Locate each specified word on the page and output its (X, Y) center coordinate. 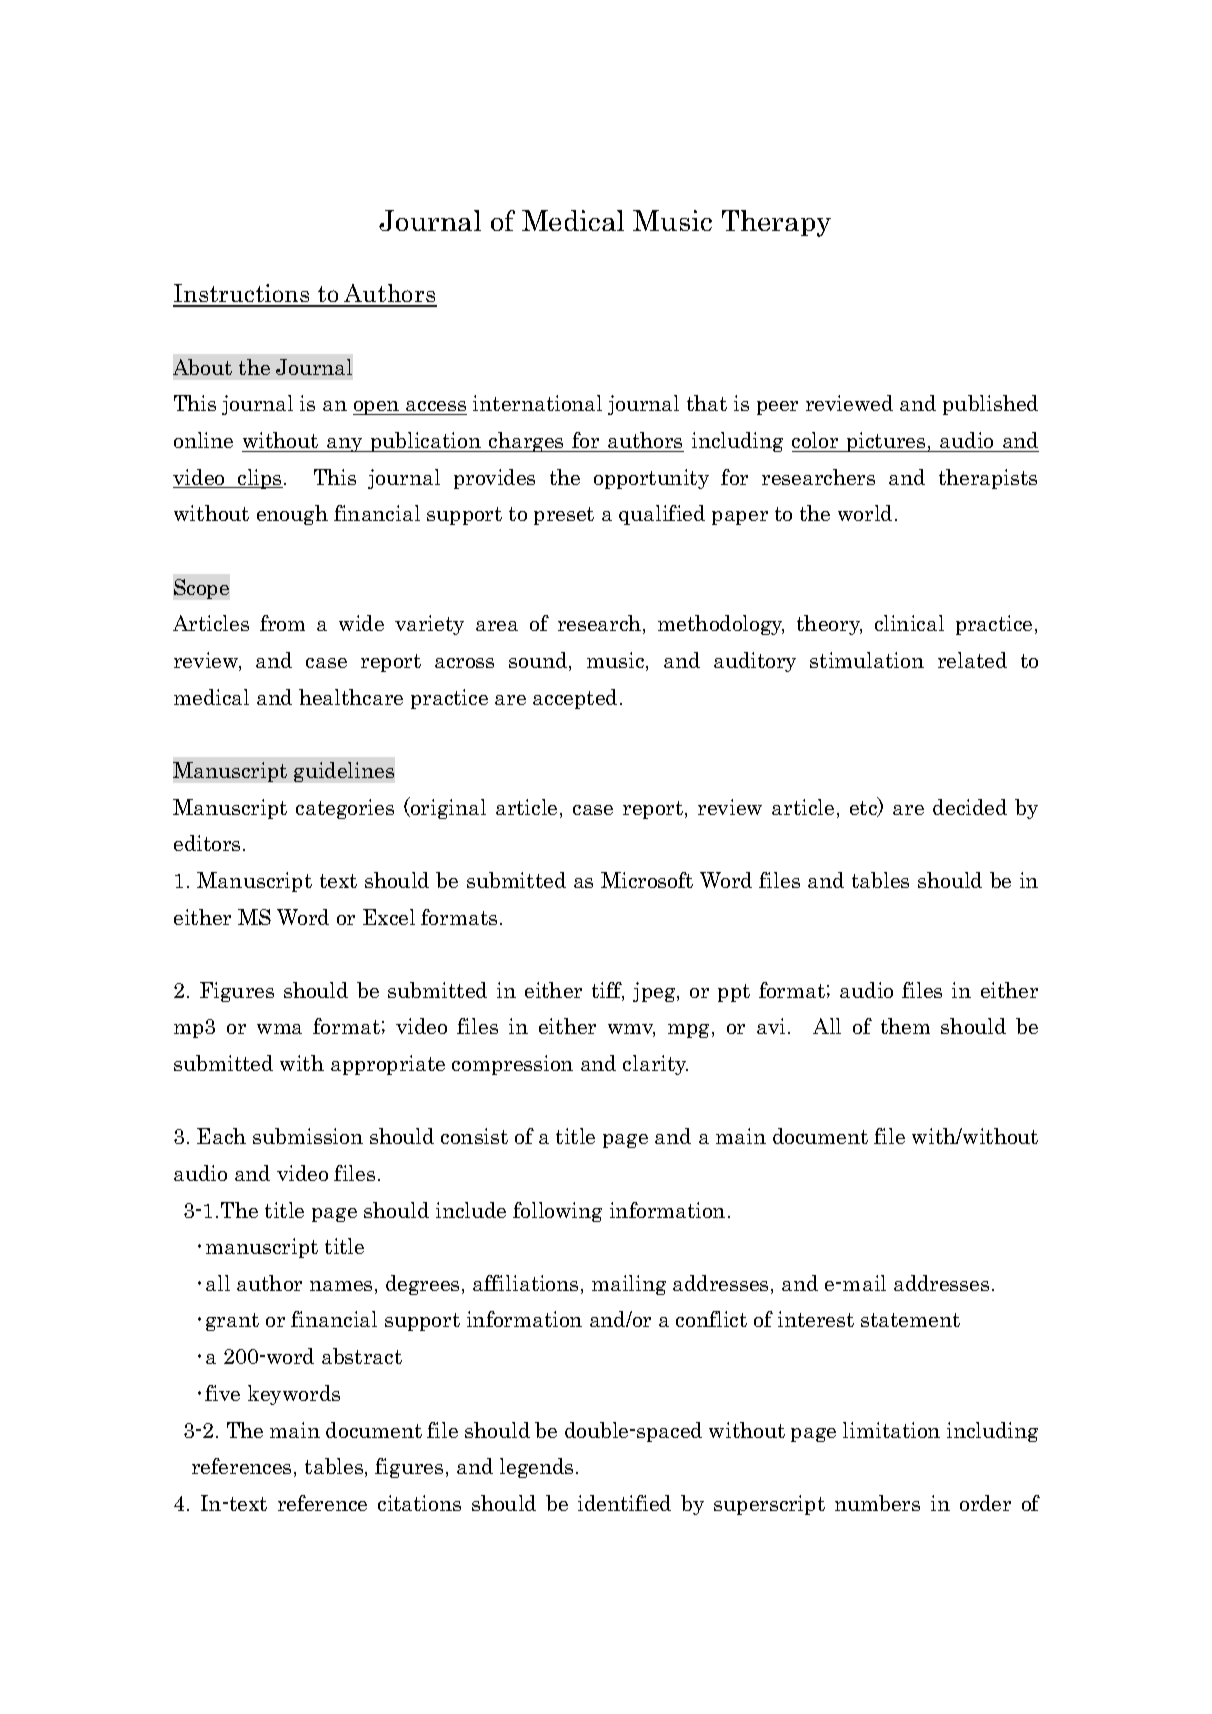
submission (308, 1136)
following (557, 1212)
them (905, 1026)
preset (564, 516)
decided (970, 807)
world (865, 513)
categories (345, 809)
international (537, 403)
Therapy (776, 223)
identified (624, 1503)
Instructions (243, 295)
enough (292, 515)
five (222, 1393)
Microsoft (647, 880)
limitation (891, 1430)
